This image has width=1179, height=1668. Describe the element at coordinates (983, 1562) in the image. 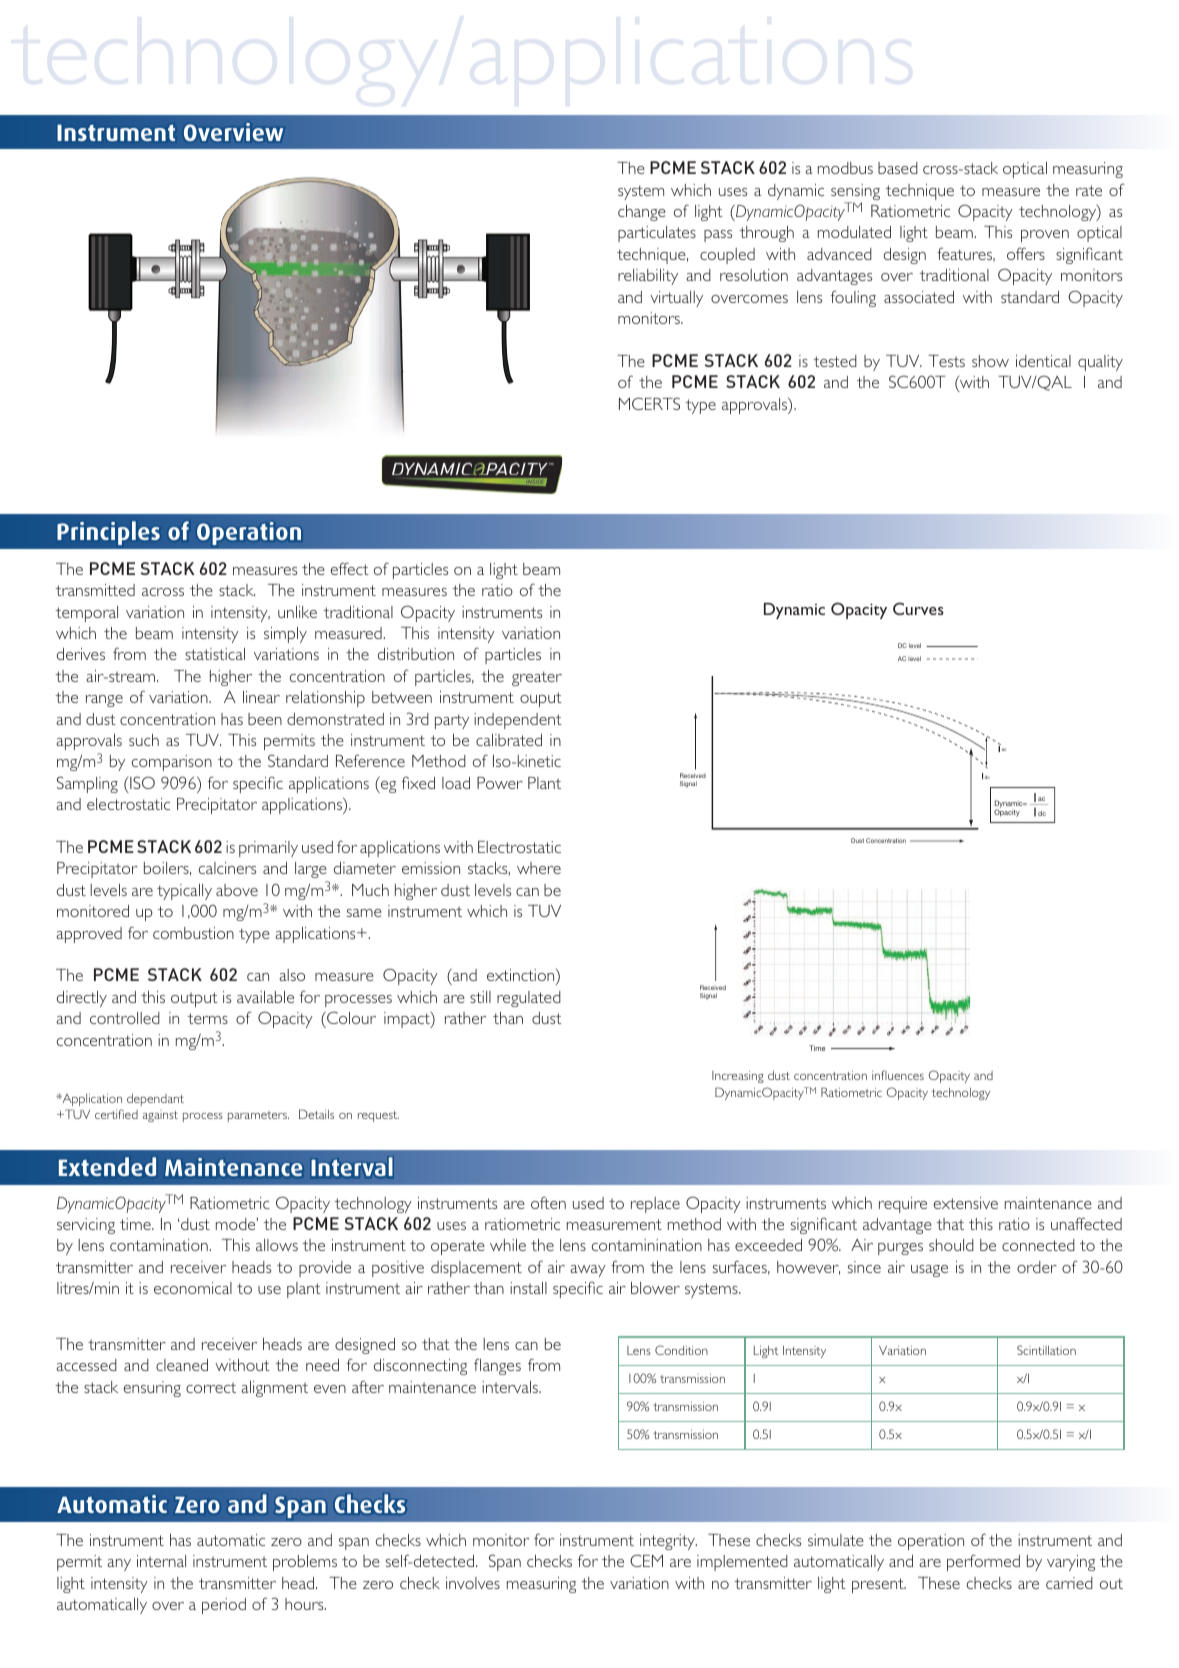

I see `performed` at that location.
